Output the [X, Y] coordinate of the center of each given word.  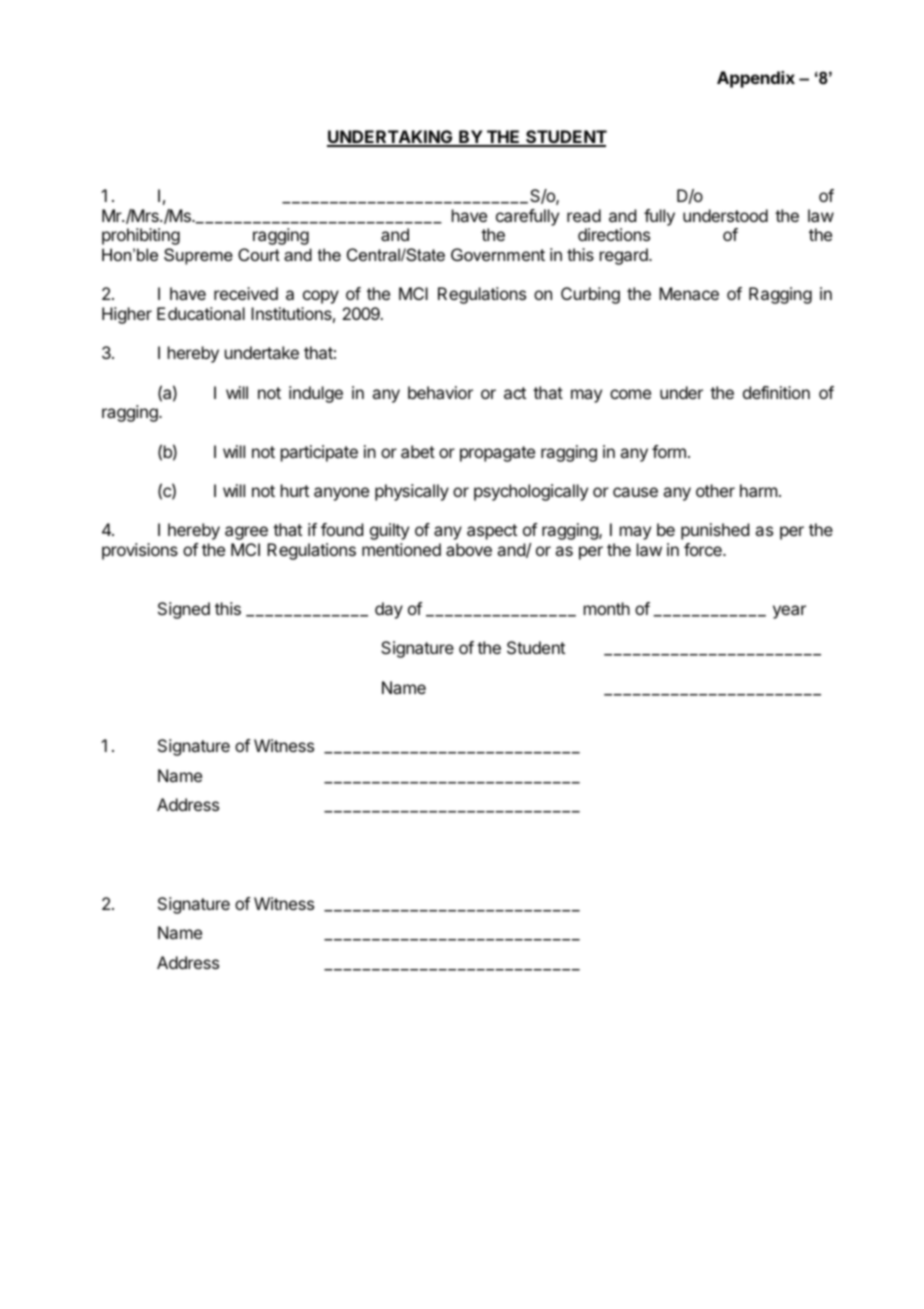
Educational [201, 313]
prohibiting [141, 236]
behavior [440, 392]
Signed [184, 610]
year [789, 612]
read [584, 215]
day [389, 610]
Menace [689, 293]
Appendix [756, 79]
